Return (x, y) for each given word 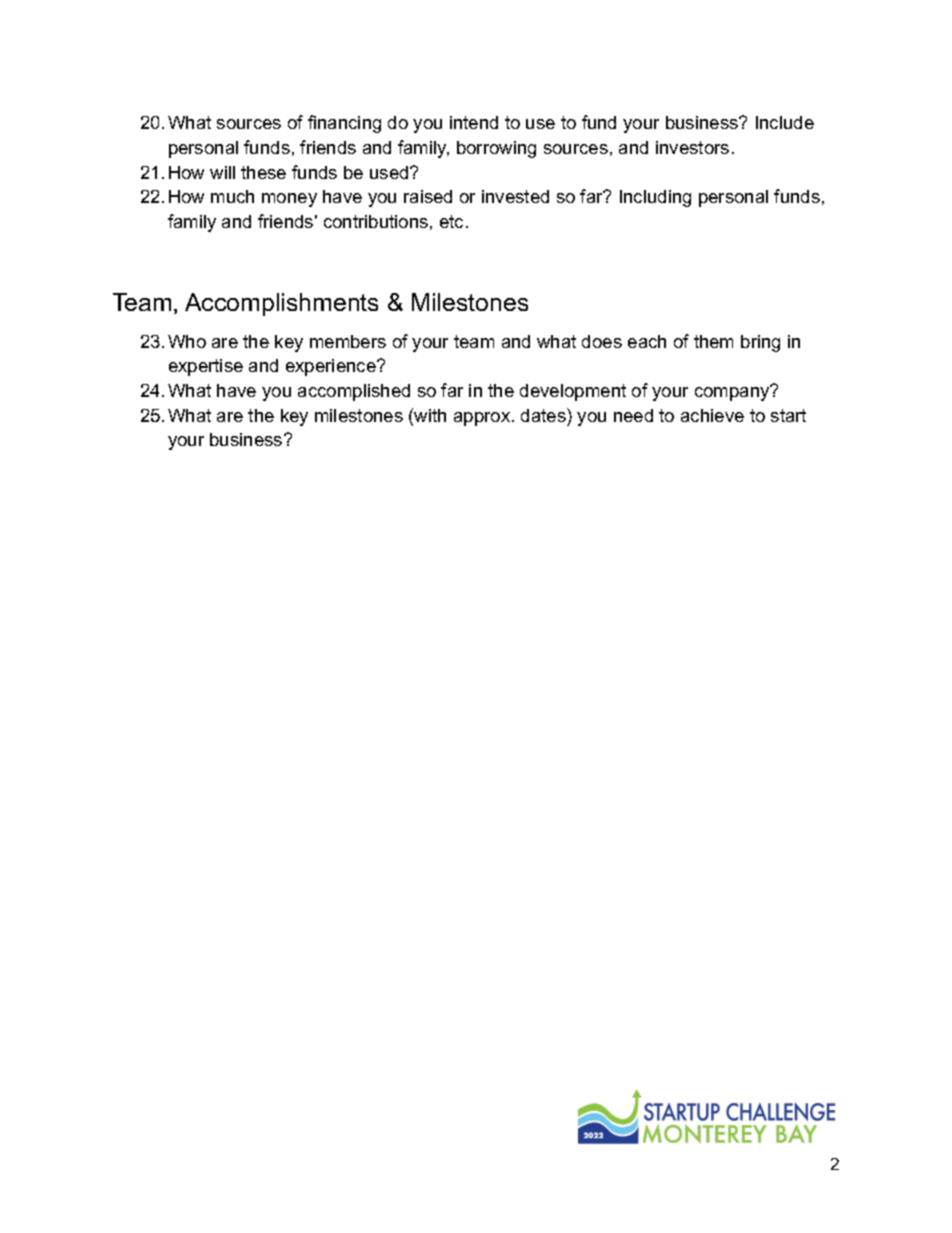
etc (451, 221)
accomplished (354, 392)
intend (474, 122)
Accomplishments (281, 304)
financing (344, 124)
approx (482, 419)
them (713, 341)
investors (692, 147)
